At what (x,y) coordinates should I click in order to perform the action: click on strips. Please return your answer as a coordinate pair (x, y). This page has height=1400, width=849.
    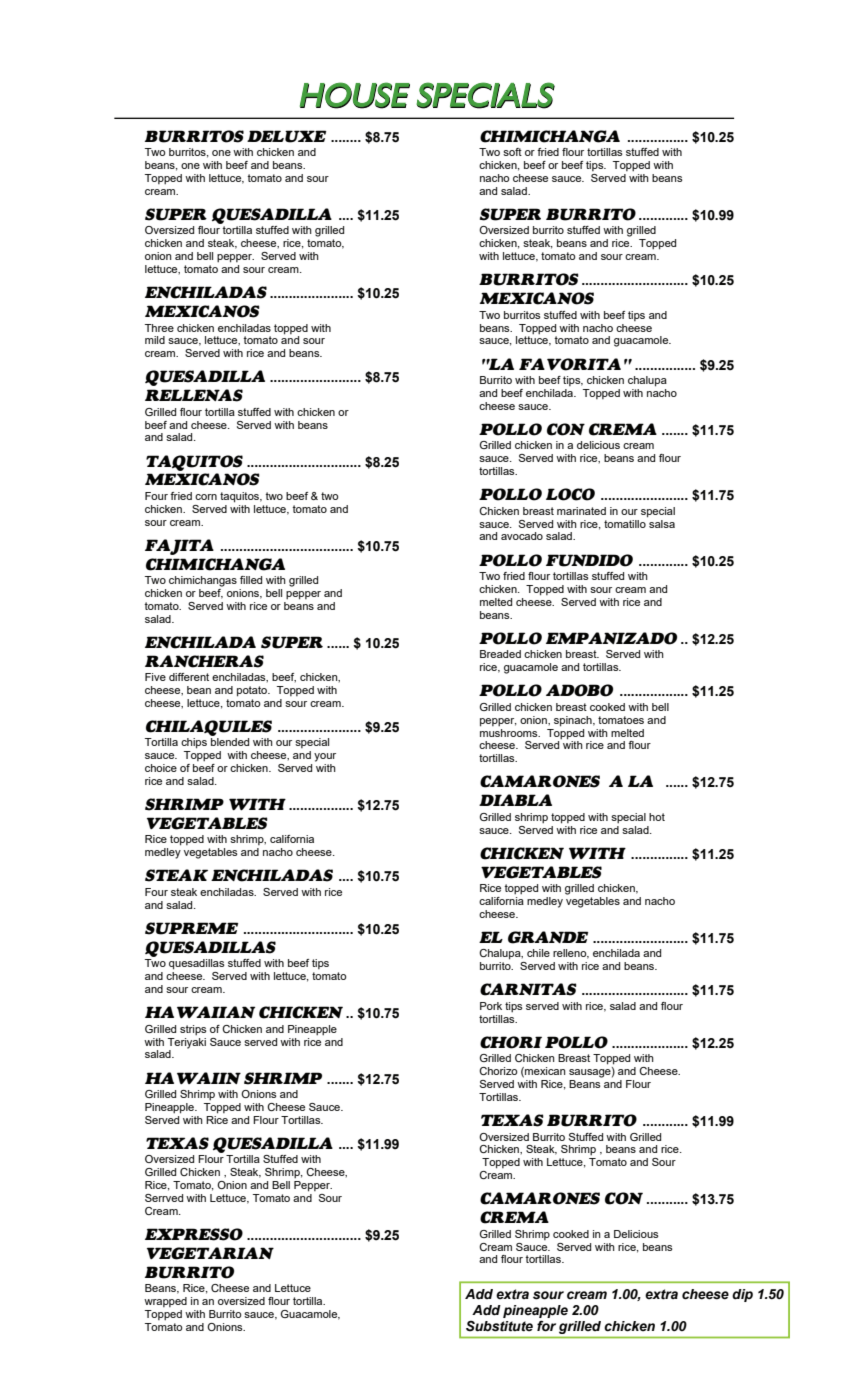
    Looking at the image, I should click on (193, 1030).
